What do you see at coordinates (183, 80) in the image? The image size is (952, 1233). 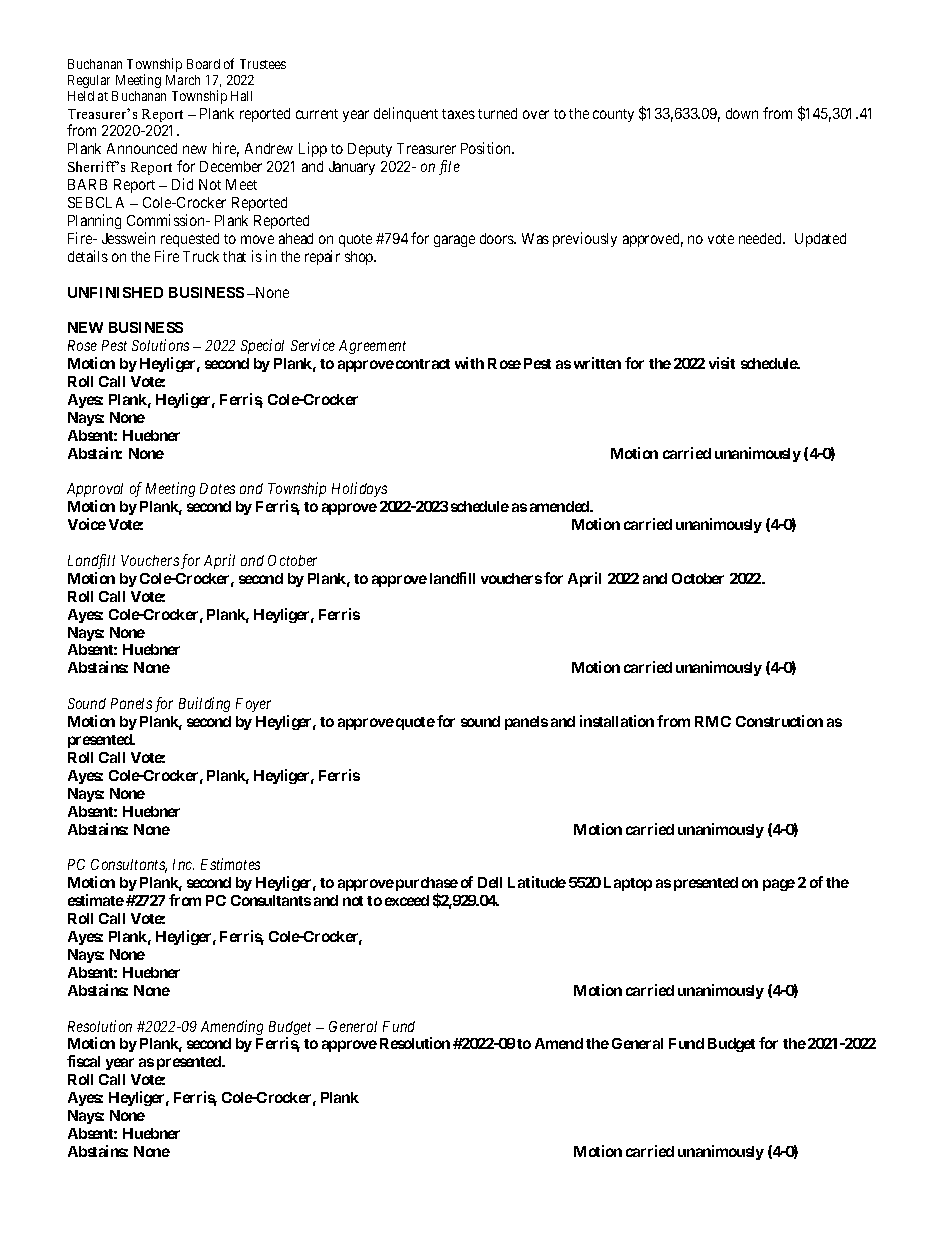 I see `March` at bounding box center [183, 80].
